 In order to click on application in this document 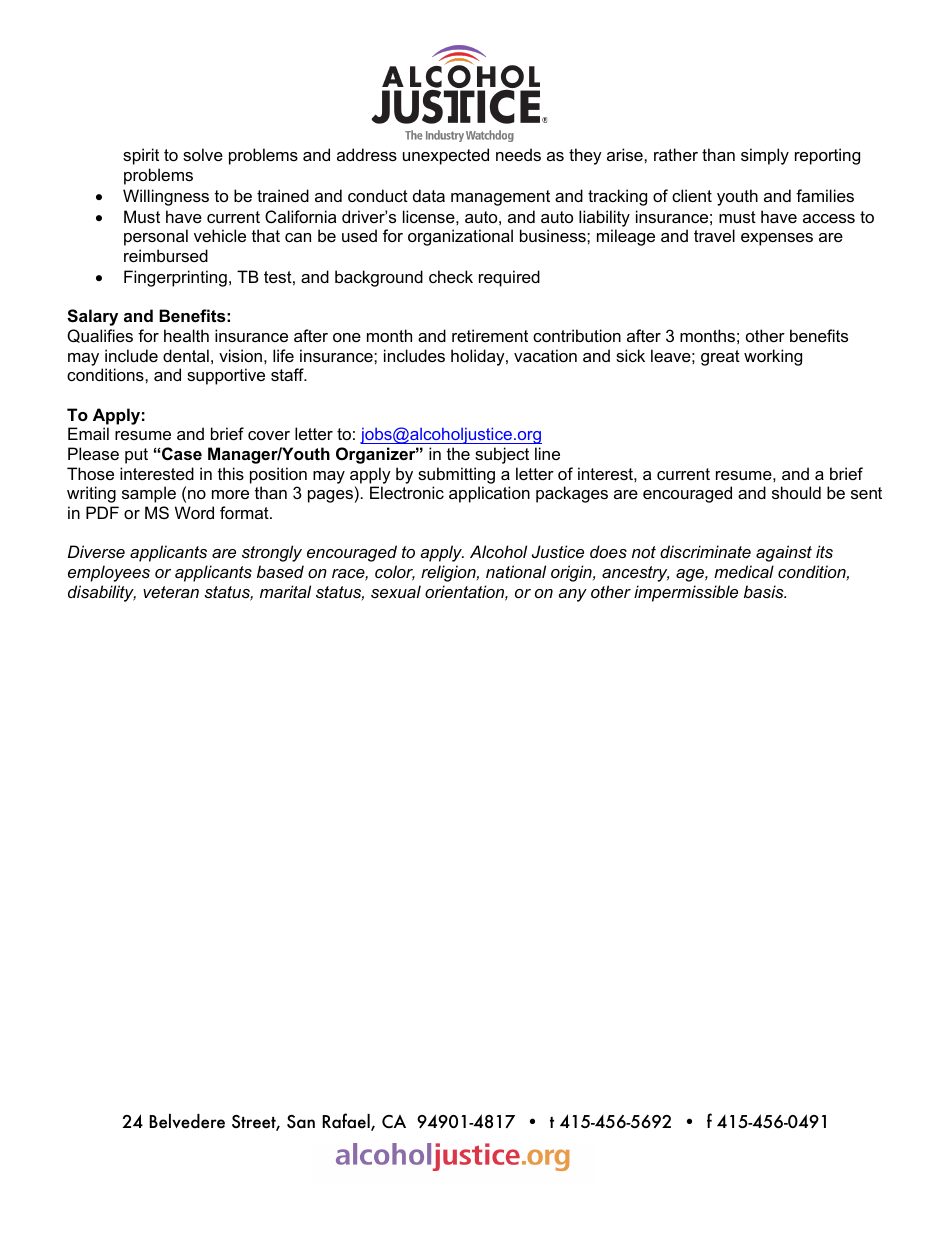, I will do `click(489, 494)`.
